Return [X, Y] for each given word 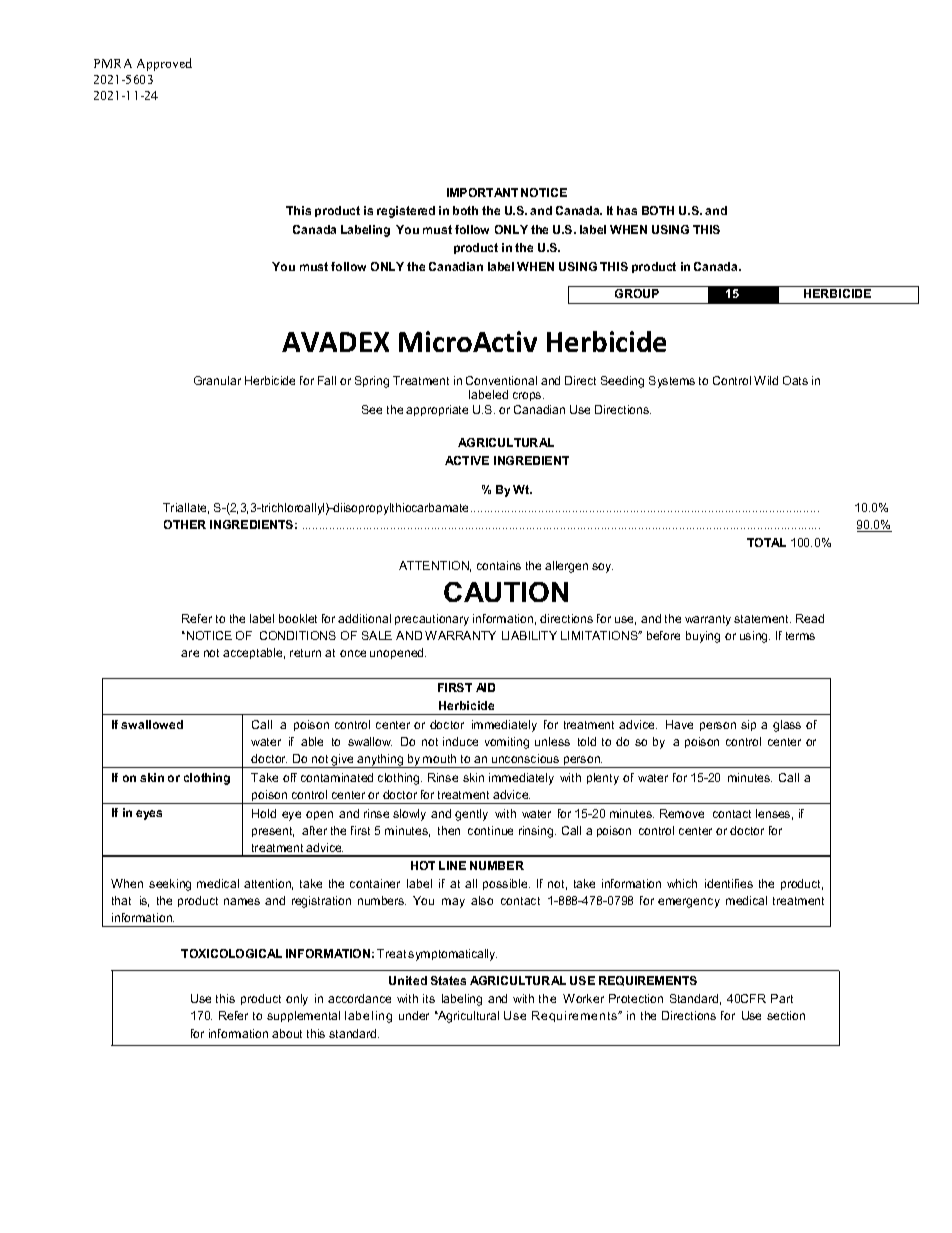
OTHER [185, 524]
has [627, 210]
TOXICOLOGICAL [231, 953]
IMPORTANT [482, 192]
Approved [164, 64]
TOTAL [766, 542]
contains [499, 565]
